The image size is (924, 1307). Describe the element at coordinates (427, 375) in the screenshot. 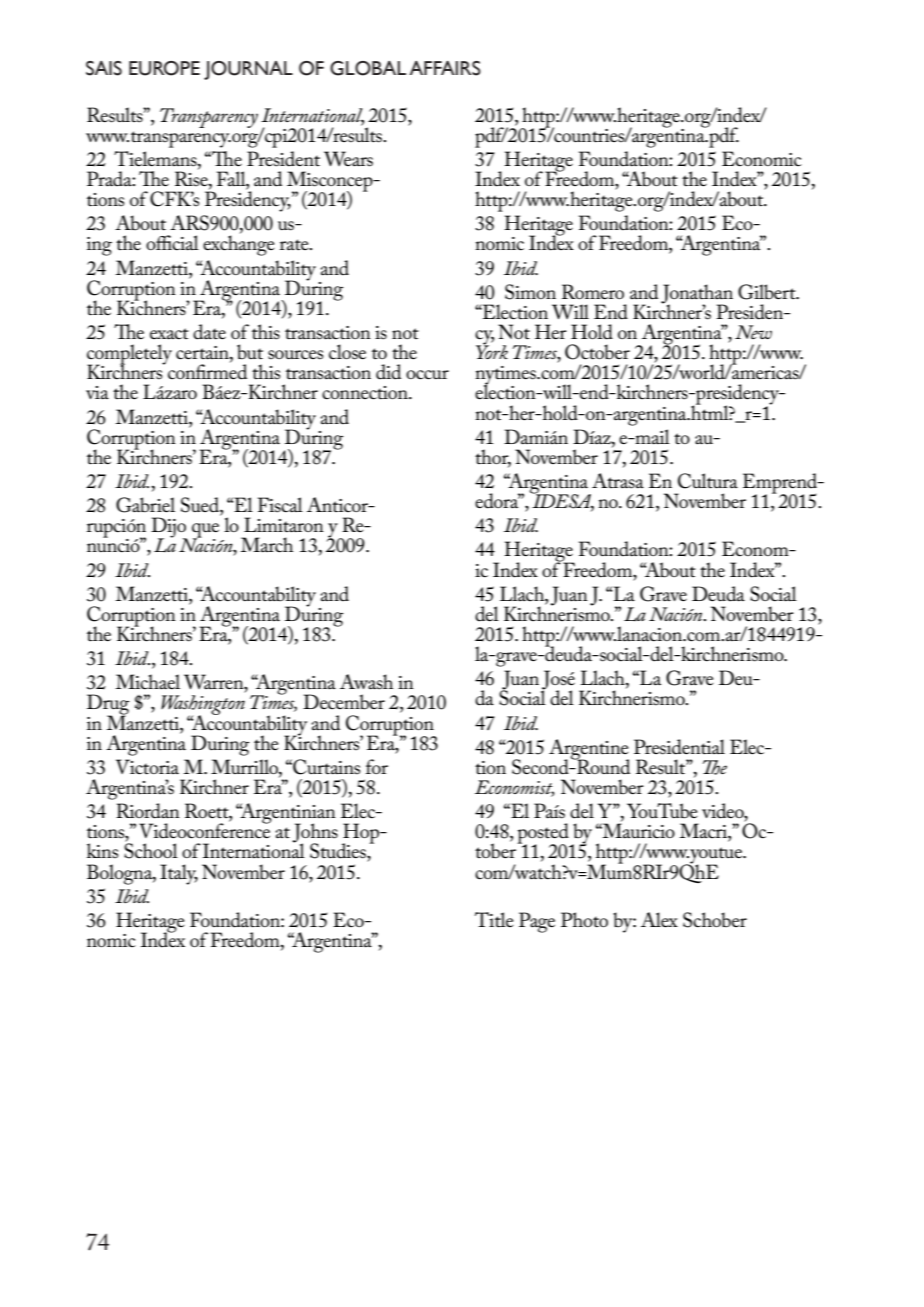

I see `occur` at that location.
